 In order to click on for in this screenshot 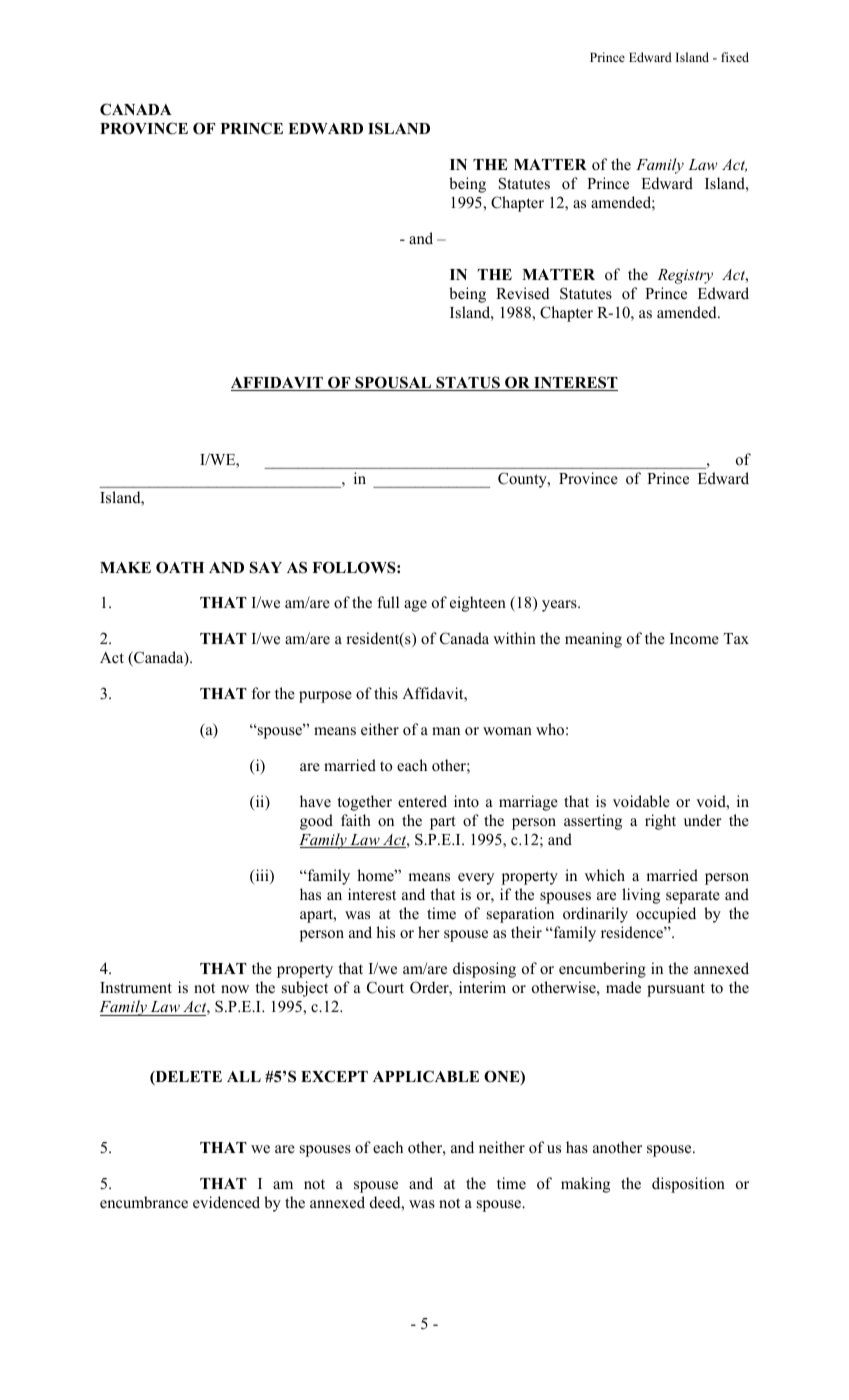, I will do `click(261, 693)`.
